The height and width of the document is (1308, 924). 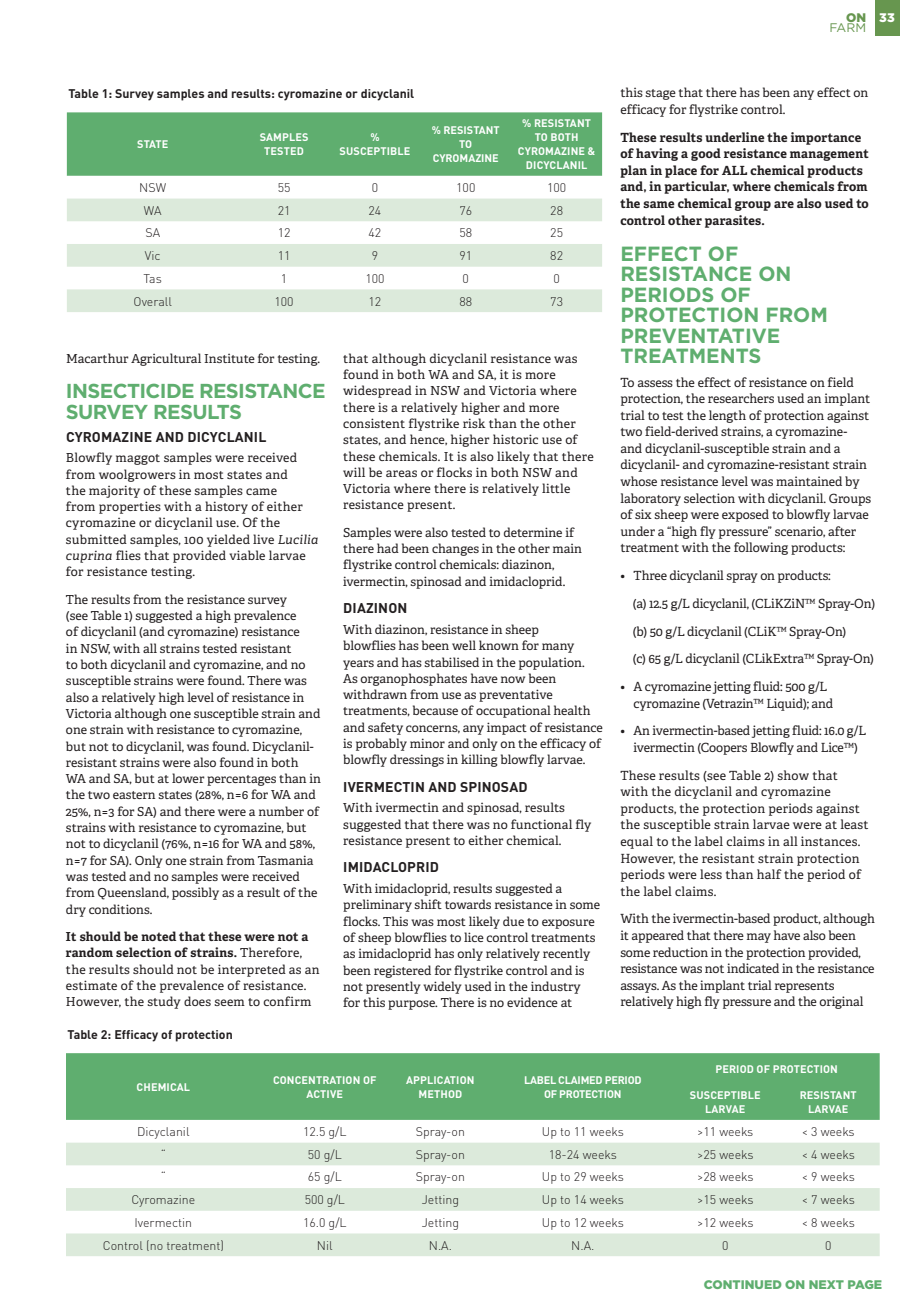 I want to click on importance, so click(x=826, y=138).
